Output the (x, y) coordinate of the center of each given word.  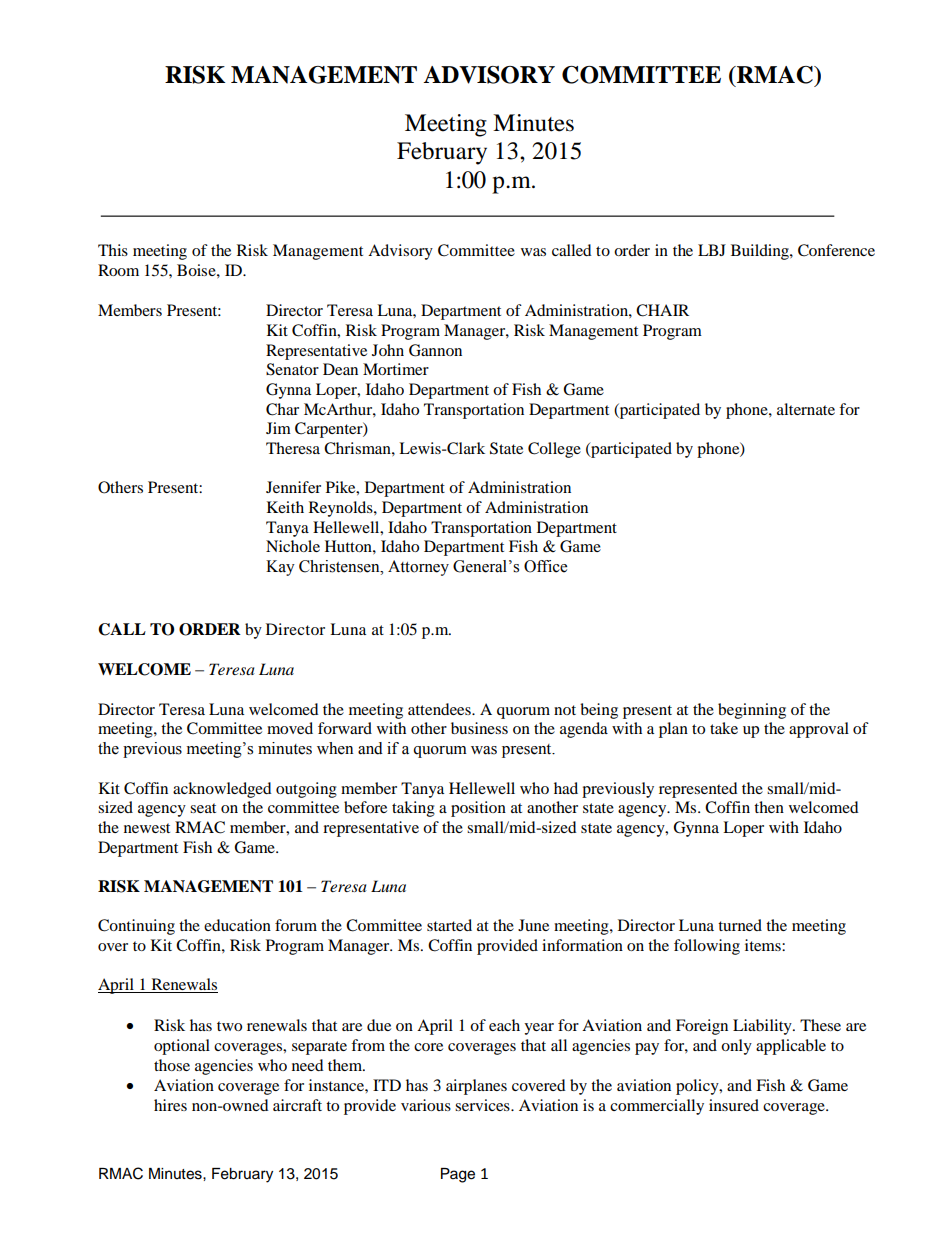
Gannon (435, 350)
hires (170, 1105)
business (479, 728)
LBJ (712, 250)
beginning (752, 711)
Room (118, 270)
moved (290, 728)
